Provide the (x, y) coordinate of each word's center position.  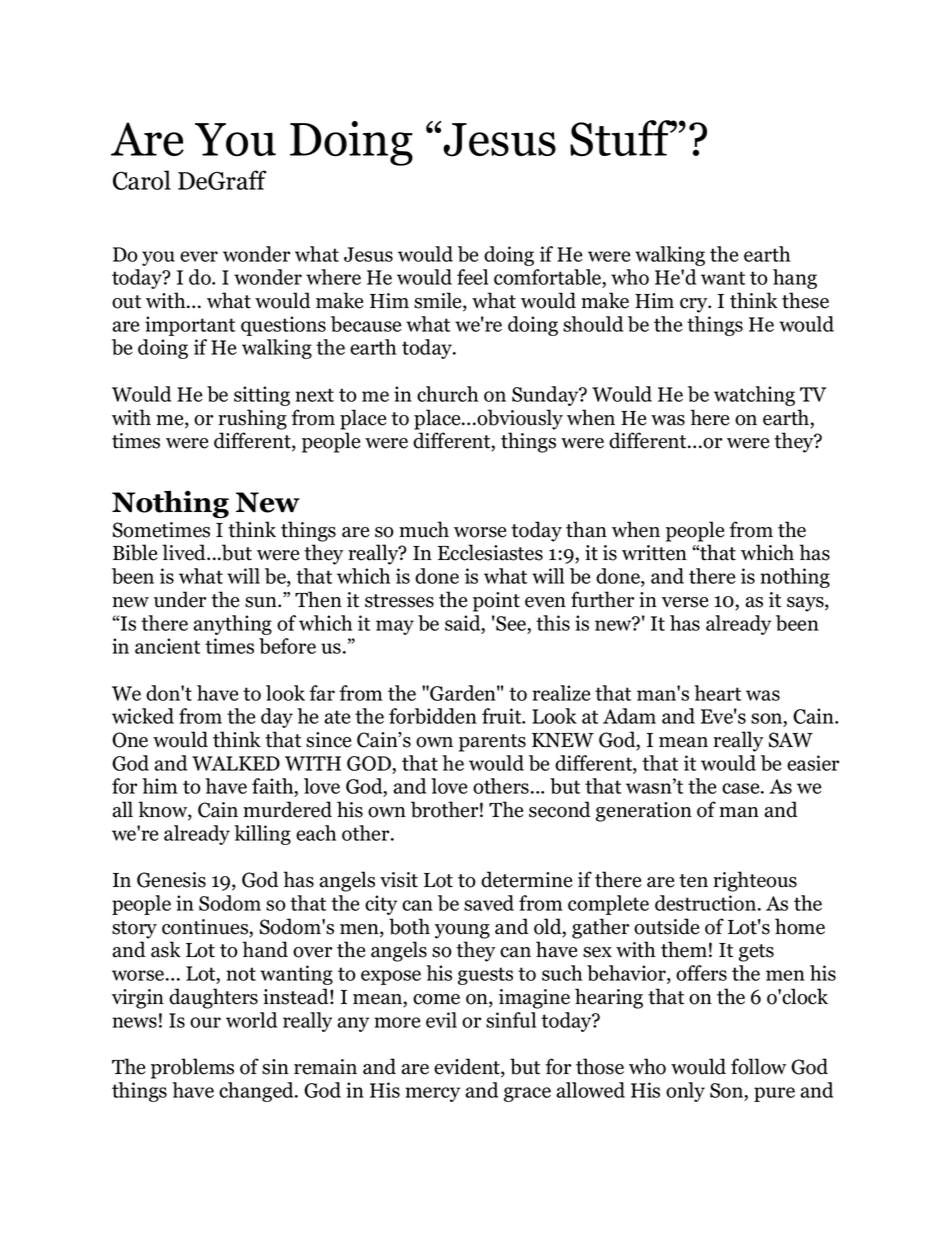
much (424, 529)
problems (192, 1068)
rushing (252, 419)
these (805, 300)
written (654, 553)
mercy (432, 1094)
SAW (791, 740)
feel (472, 277)
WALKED (236, 763)
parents (492, 743)
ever (199, 256)
